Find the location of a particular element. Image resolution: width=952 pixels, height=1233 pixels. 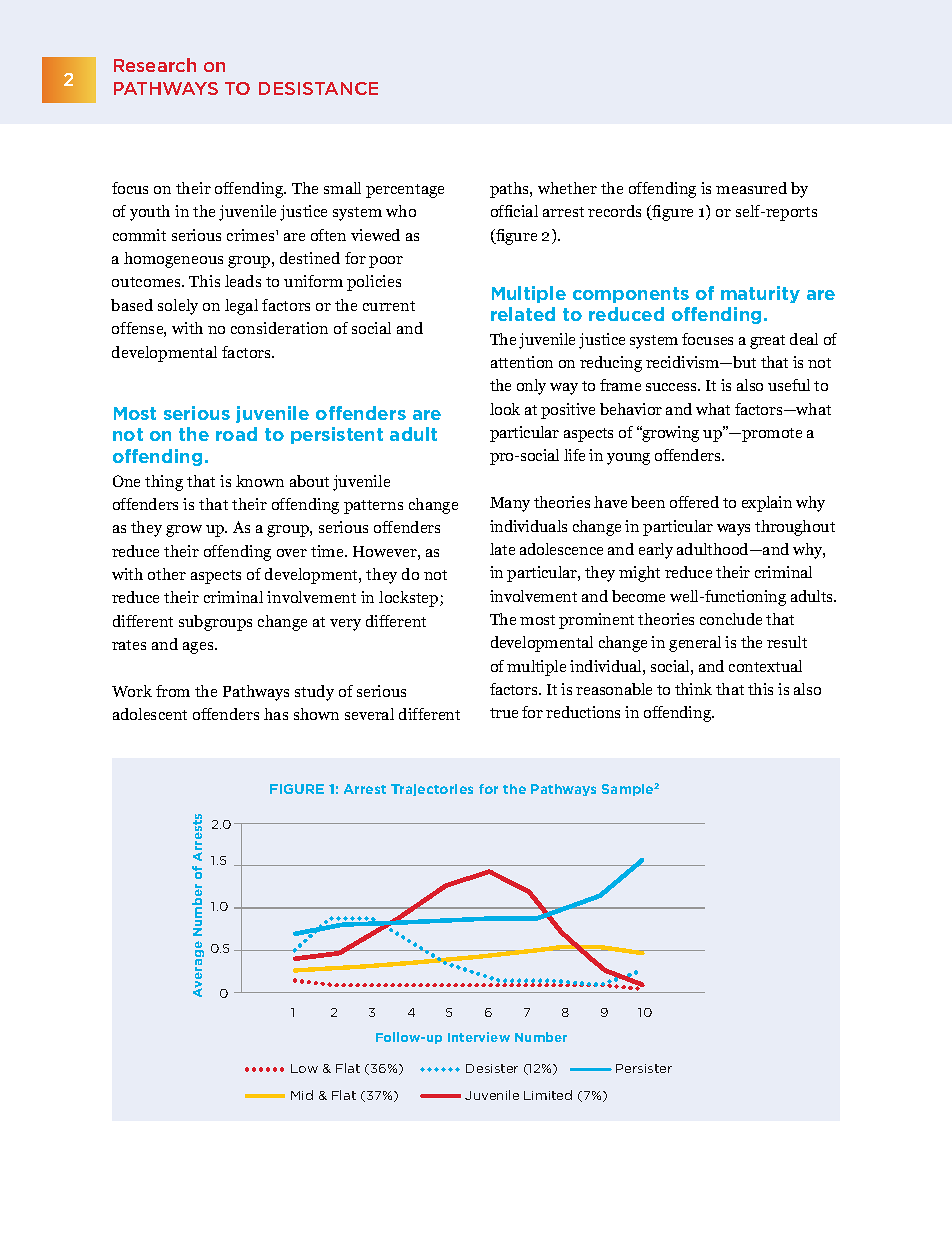

measured is located at coordinates (751, 188).
